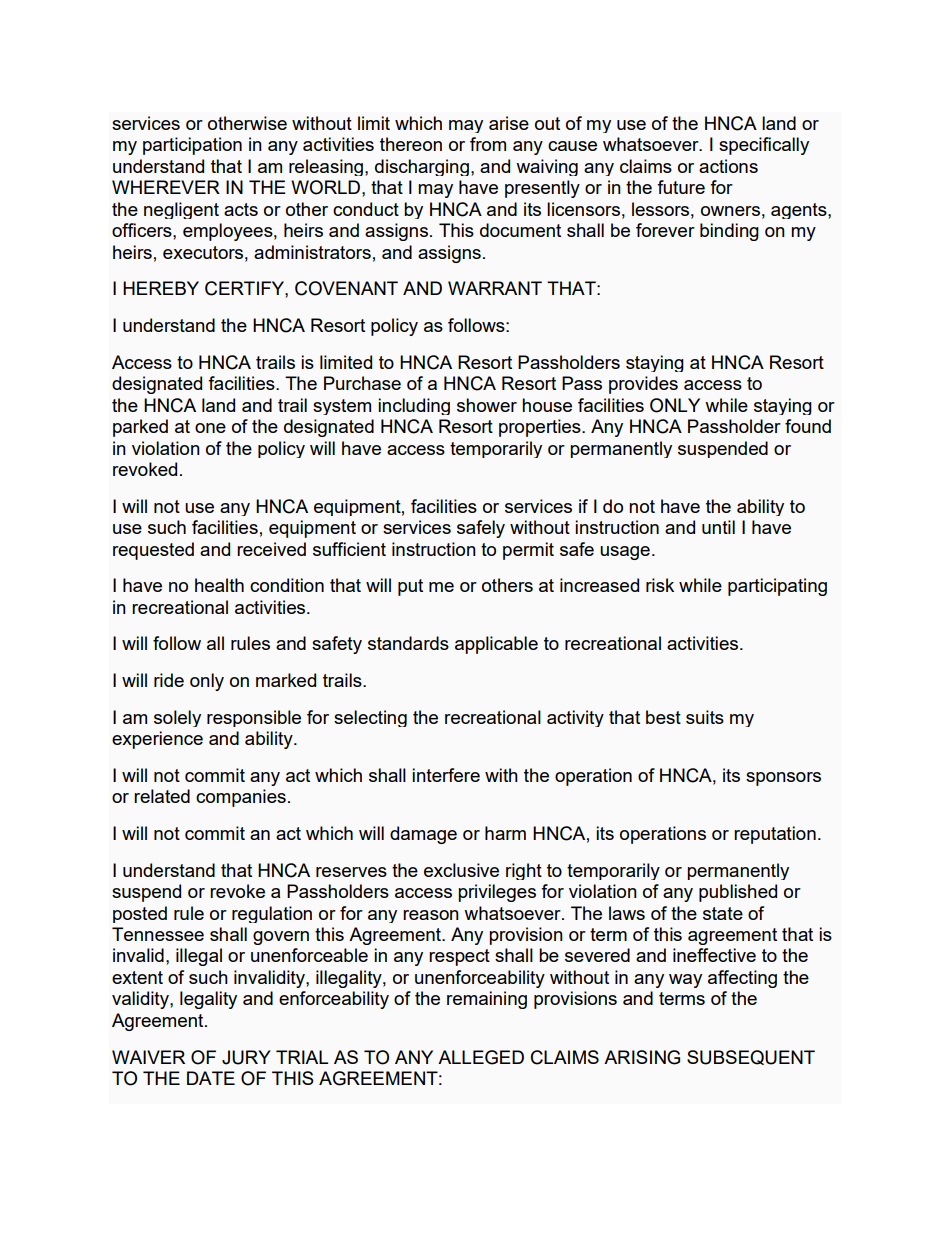  Describe the element at coordinates (705, 717) in the image. I see `suits` at that location.
